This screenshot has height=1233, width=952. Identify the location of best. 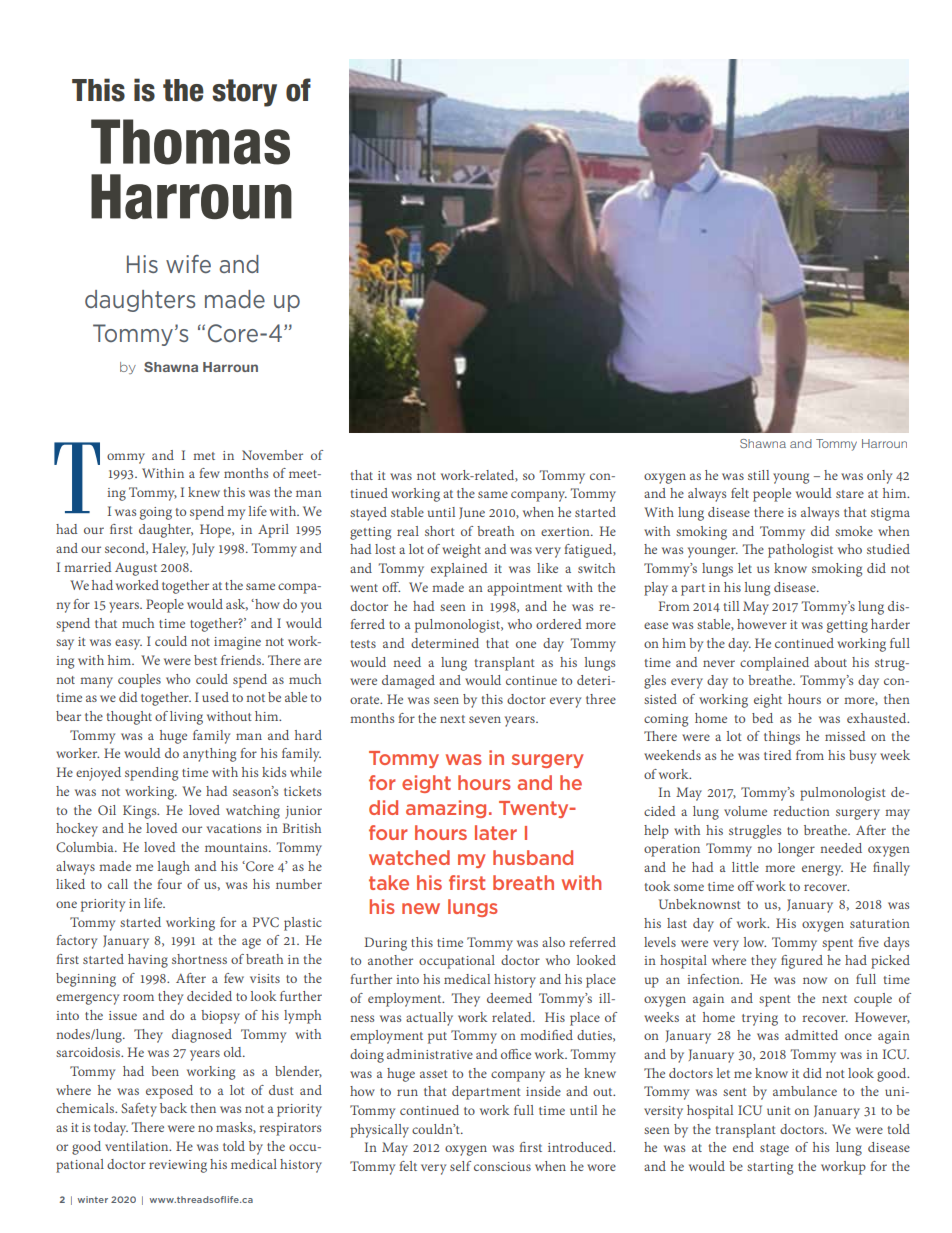
(205, 660).
